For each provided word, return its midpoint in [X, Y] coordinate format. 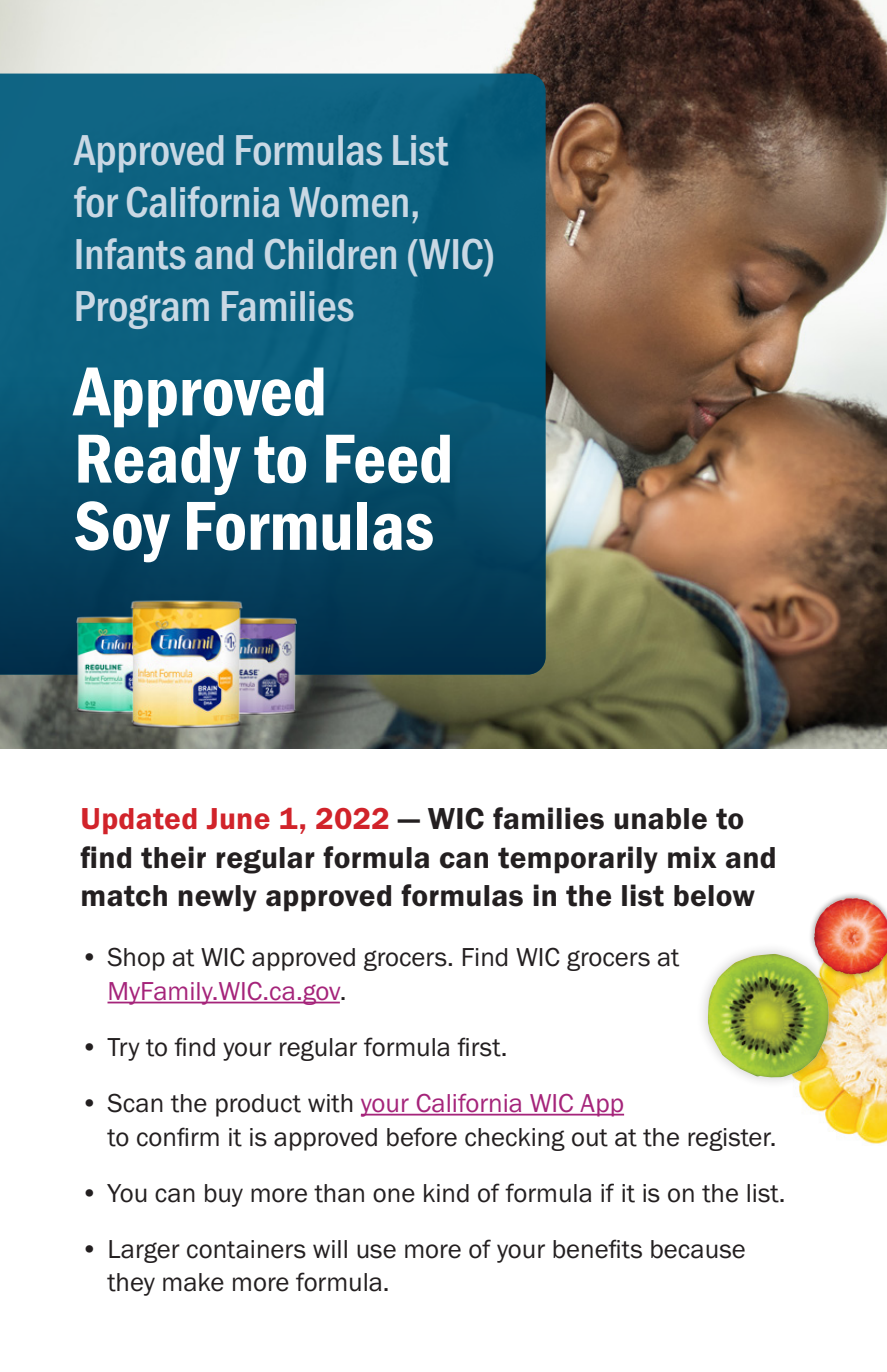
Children [330, 254]
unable [660, 819]
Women [348, 202]
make [193, 1282]
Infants [131, 254]
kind [446, 1193]
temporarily [578, 860]
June [238, 819]
